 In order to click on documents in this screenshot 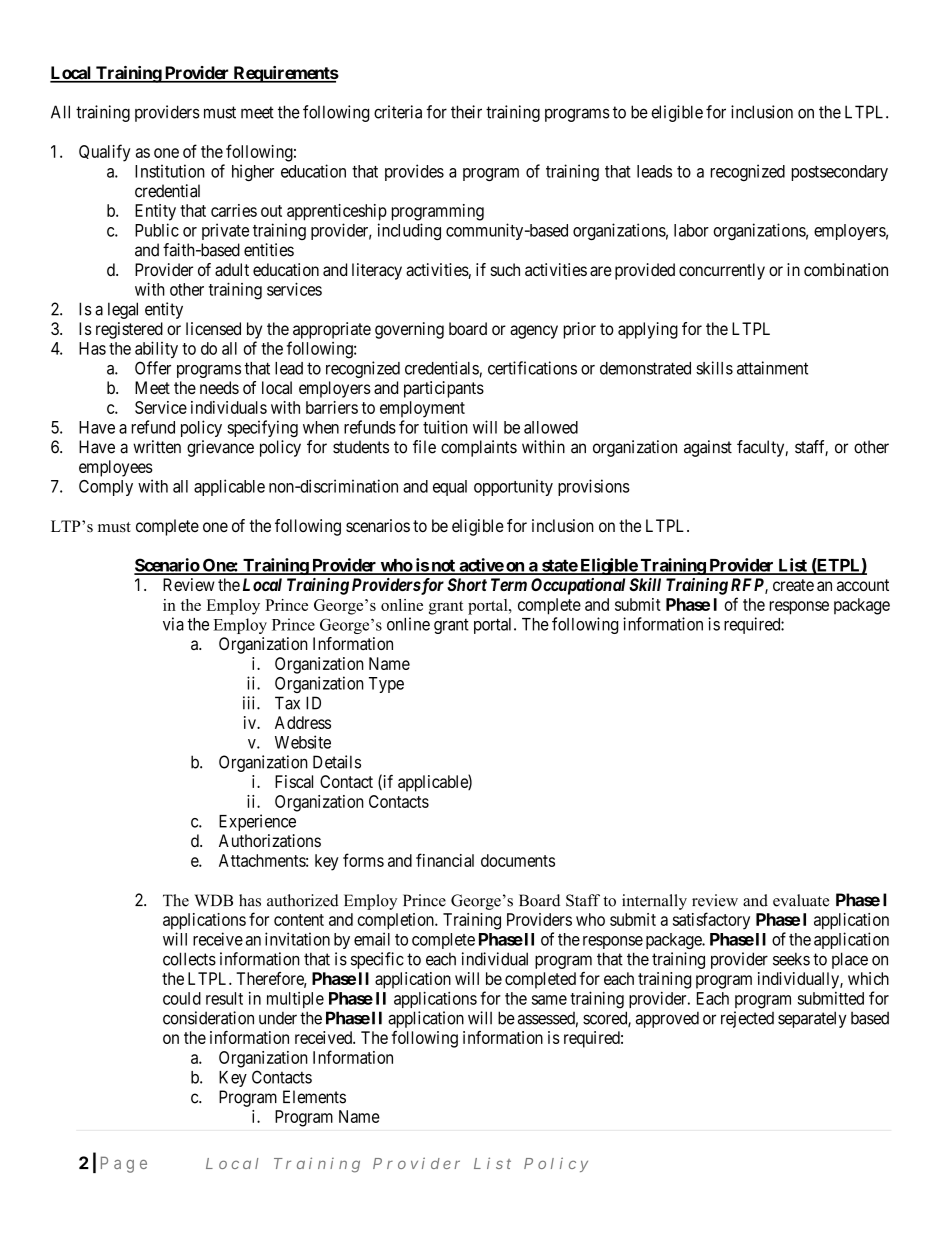, I will do `click(518, 860)`.
